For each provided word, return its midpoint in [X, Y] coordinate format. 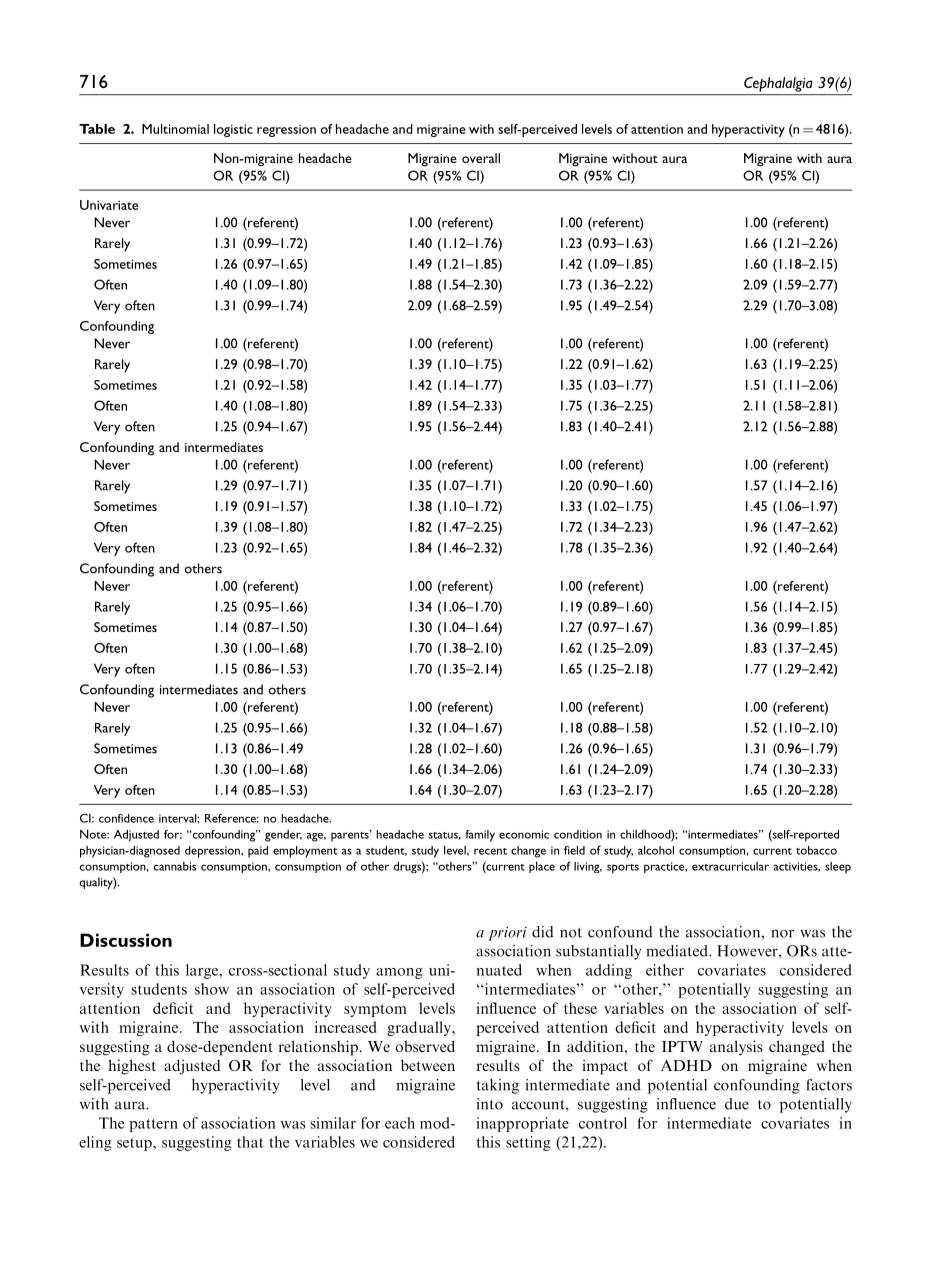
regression [286, 130]
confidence [126, 818]
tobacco [816, 850]
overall [481, 158]
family [480, 836]
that [250, 1142]
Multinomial [175, 129]
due [737, 1104]
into [489, 1104]
